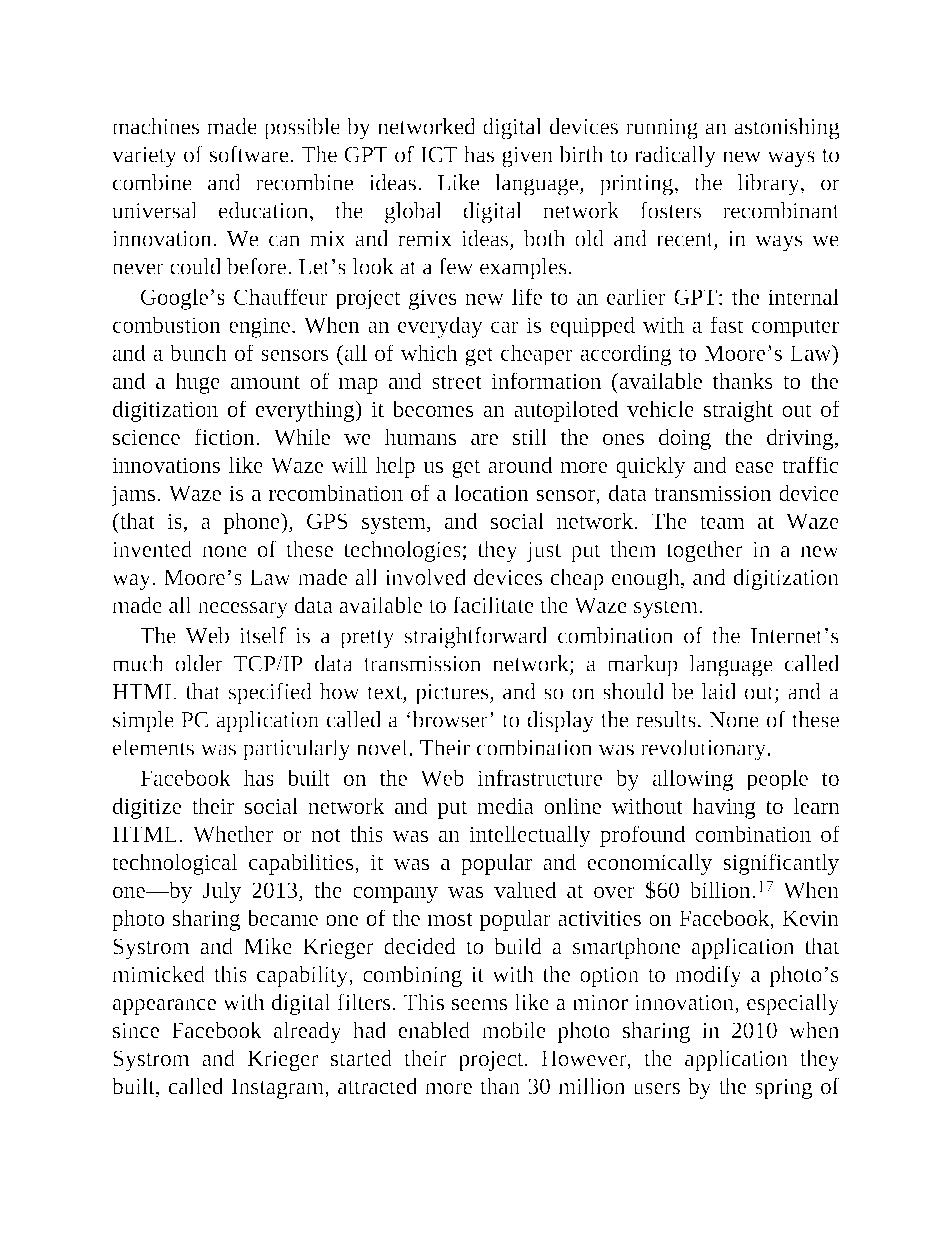 Image resolution: width=952 pixels, height=1233 pixels. I want to click on spring, so click(783, 1088).
